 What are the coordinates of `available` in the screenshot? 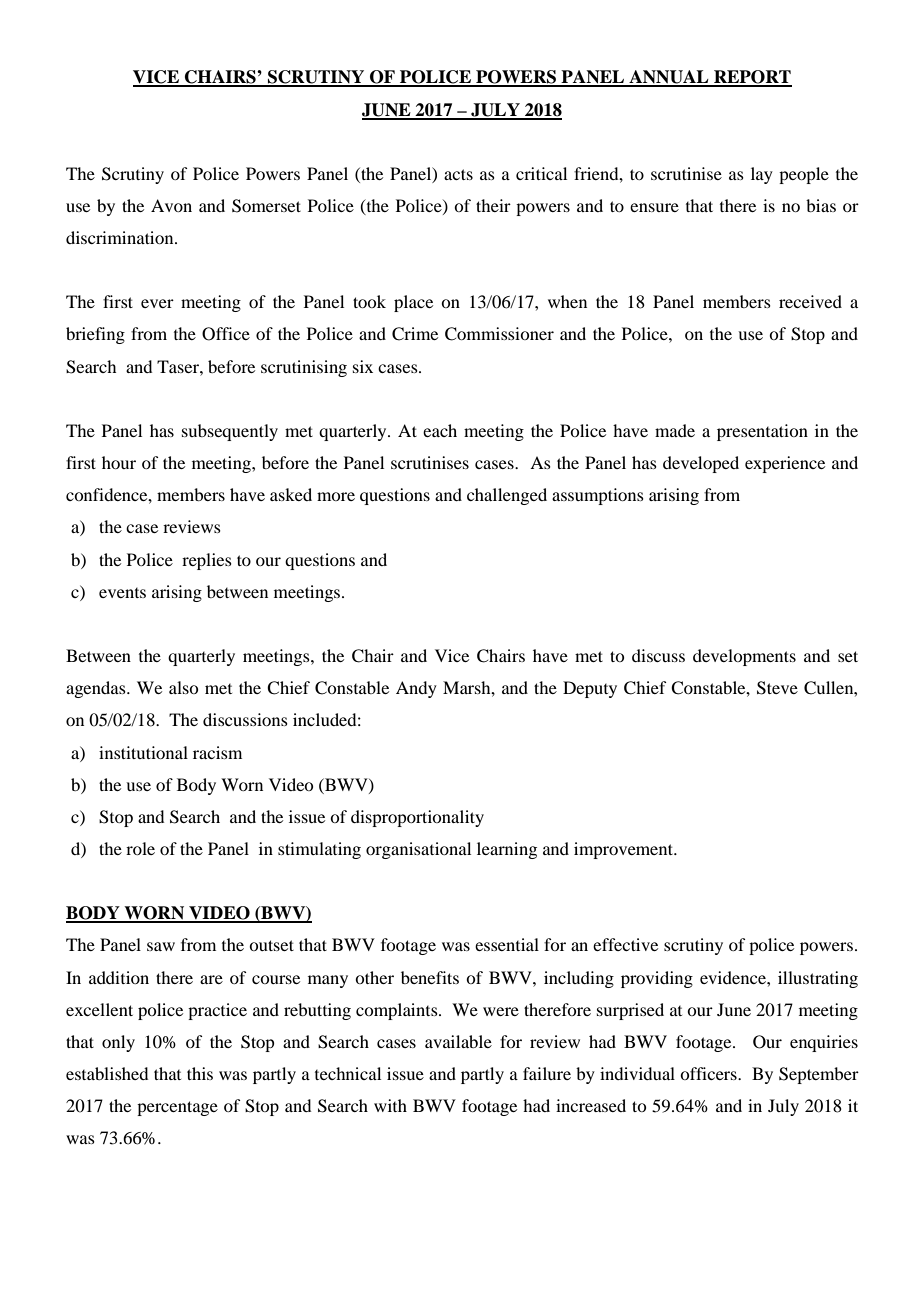 It's located at (458, 1041).
